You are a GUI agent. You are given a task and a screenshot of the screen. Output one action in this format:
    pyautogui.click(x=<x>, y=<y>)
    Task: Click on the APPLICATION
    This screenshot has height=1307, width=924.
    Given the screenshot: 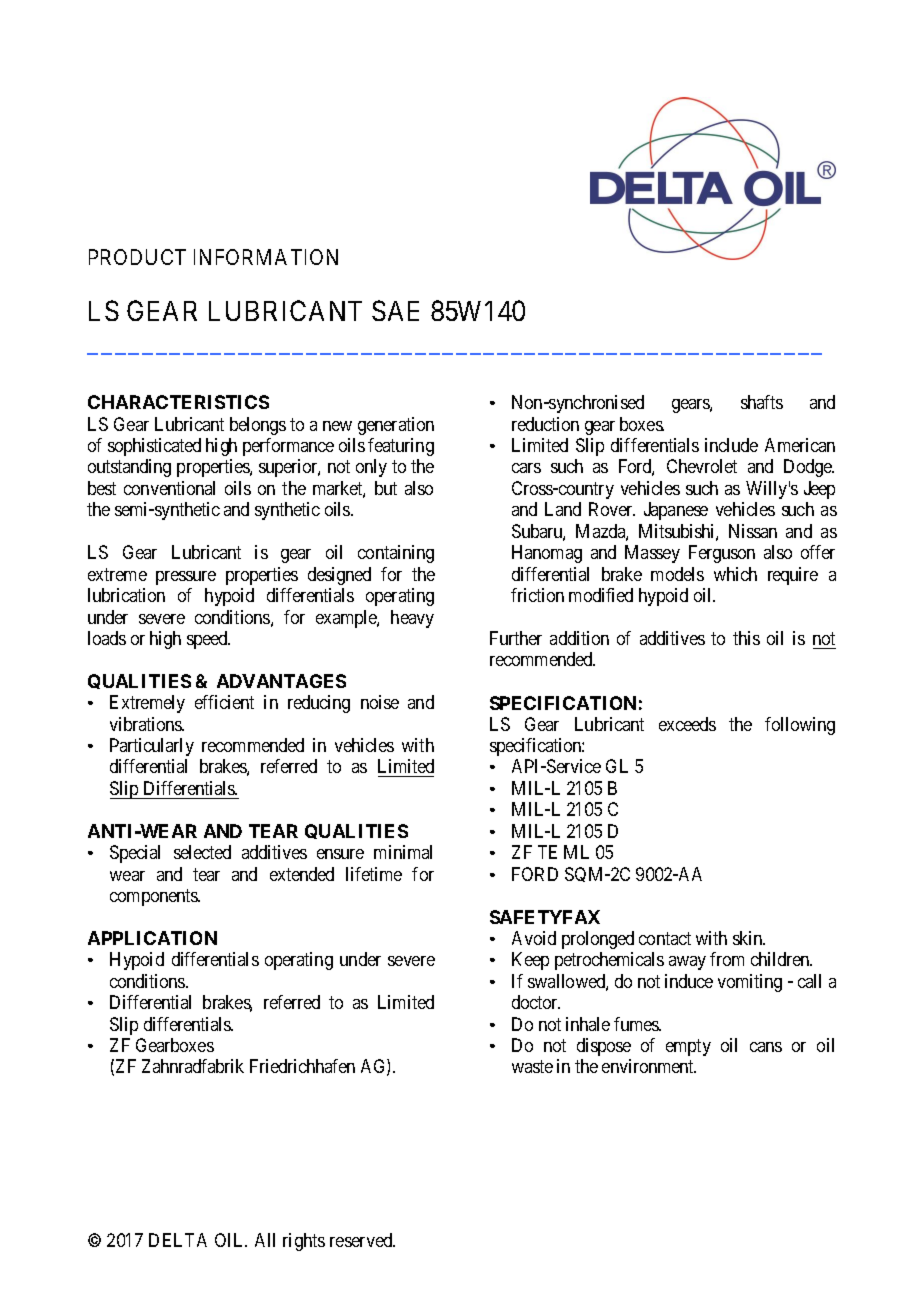 What is the action you would take?
    pyautogui.click(x=152, y=938)
